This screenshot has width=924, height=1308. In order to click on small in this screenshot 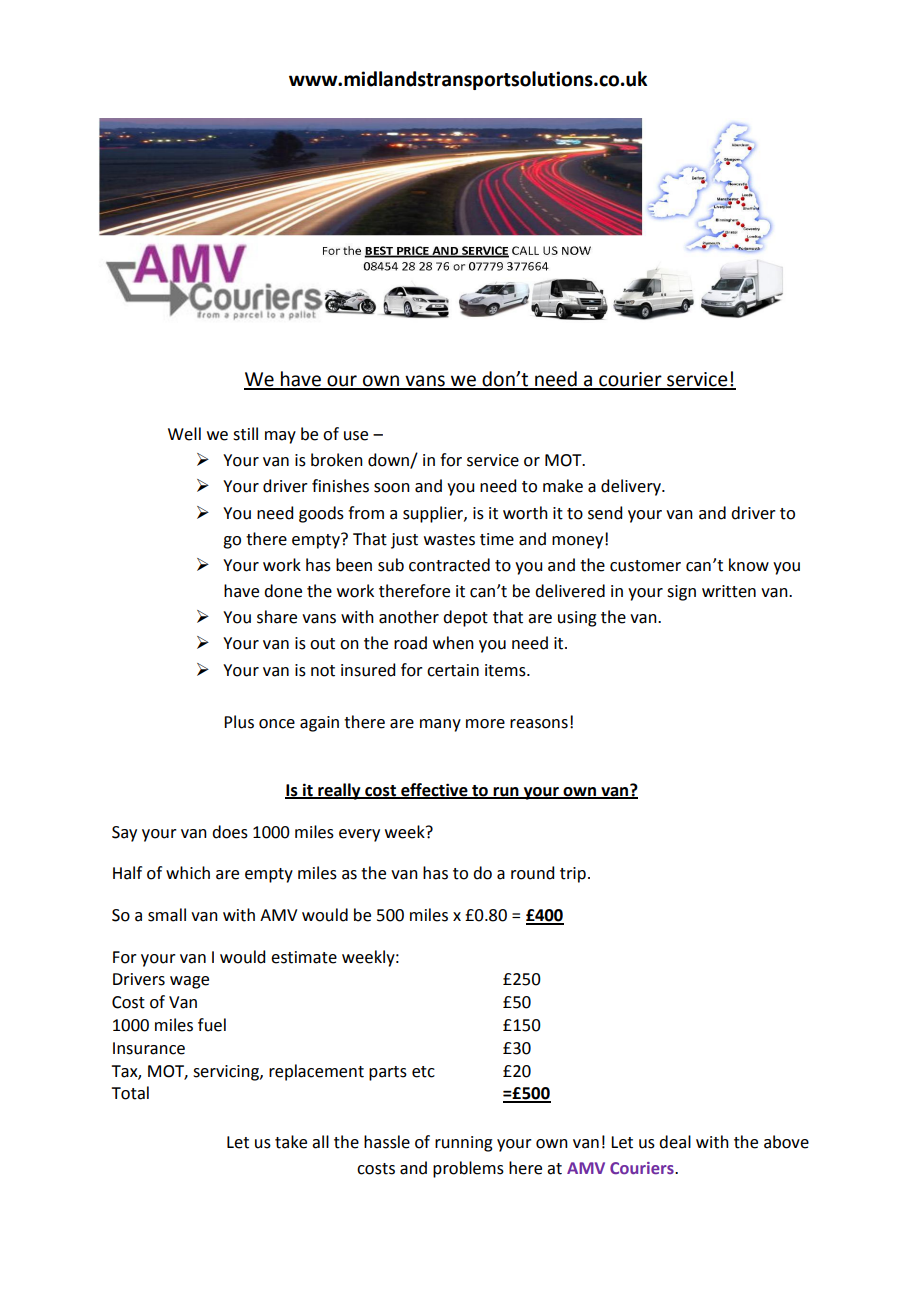, I will do `click(167, 915)`.
